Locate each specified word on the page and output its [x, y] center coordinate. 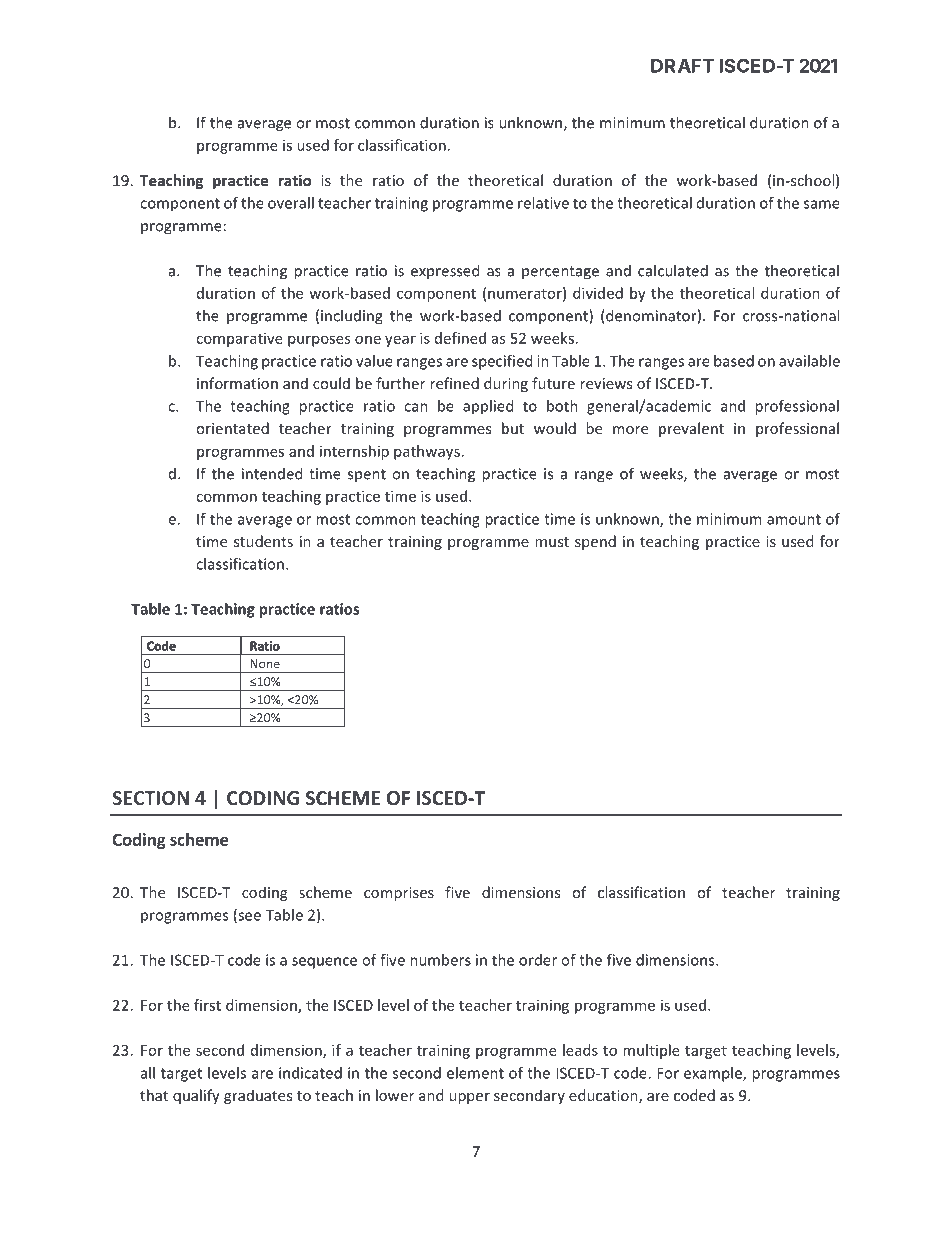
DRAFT [682, 66]
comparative [239, 339]
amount [794, 519]
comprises [399, 894]
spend [595, 542]
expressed [445, 271]
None [265, 664]
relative [543, 203]
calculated [673, 270]
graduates [258, 1096]
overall [291, 203]
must [552, 542]
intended [272, 473]
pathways [427, 452]
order [538, 960]
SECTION [151, 798]
